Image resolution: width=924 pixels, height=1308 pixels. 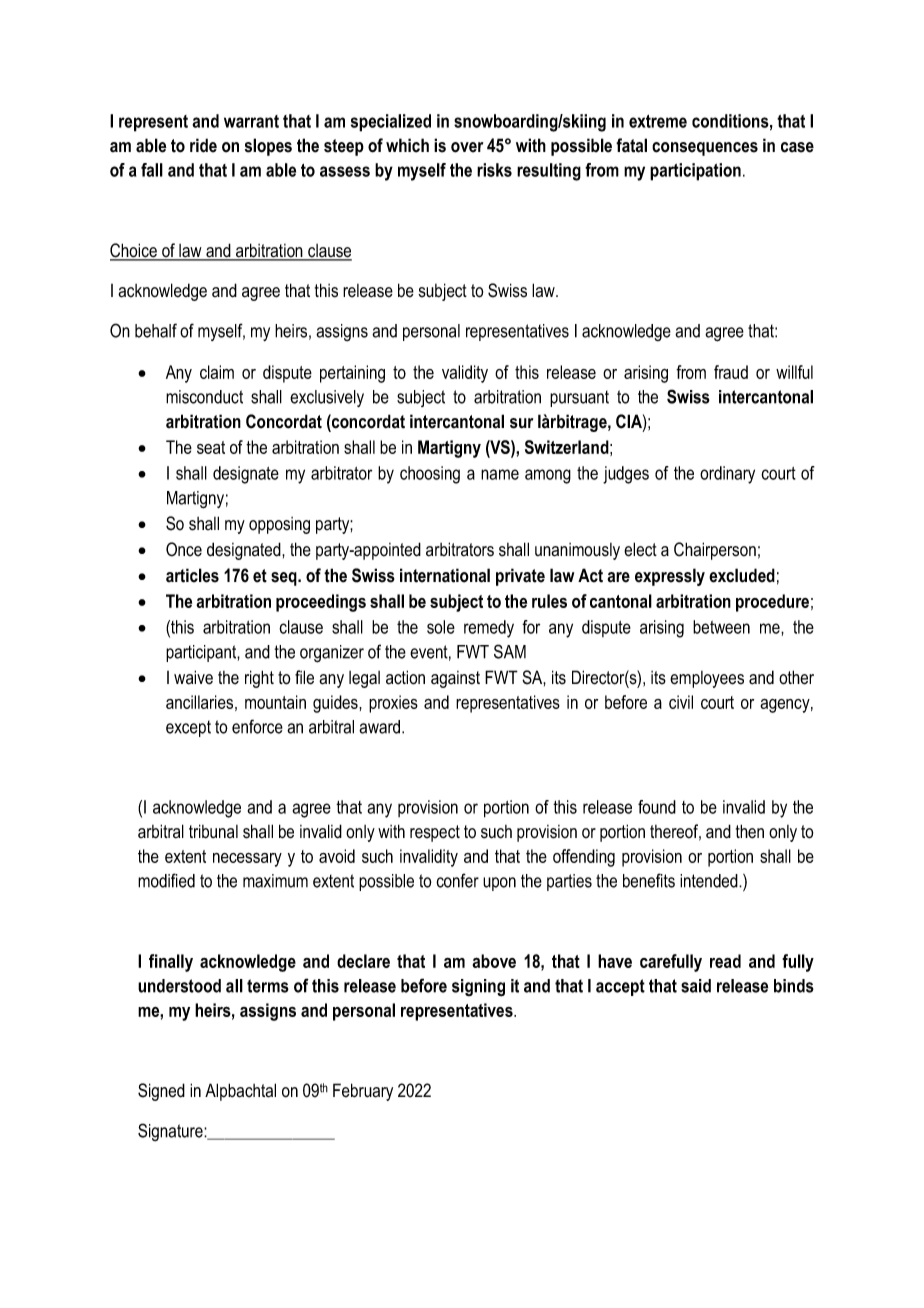 What do you see at coordinates (478, 988) in the screenshot?
I see `signing` at bounding box center [478, 988].
